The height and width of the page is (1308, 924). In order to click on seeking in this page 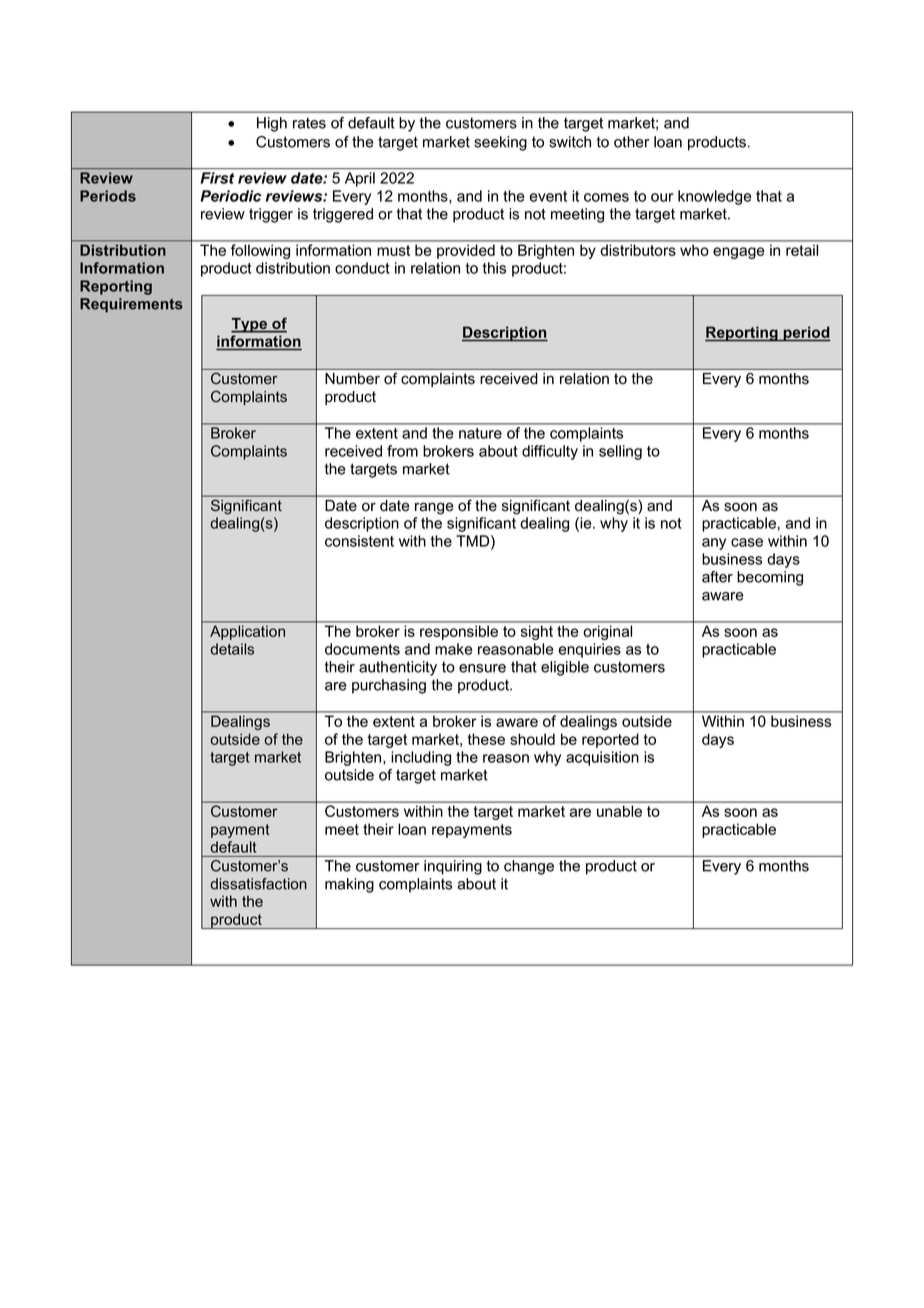, I will do `click(500, 143)`.
